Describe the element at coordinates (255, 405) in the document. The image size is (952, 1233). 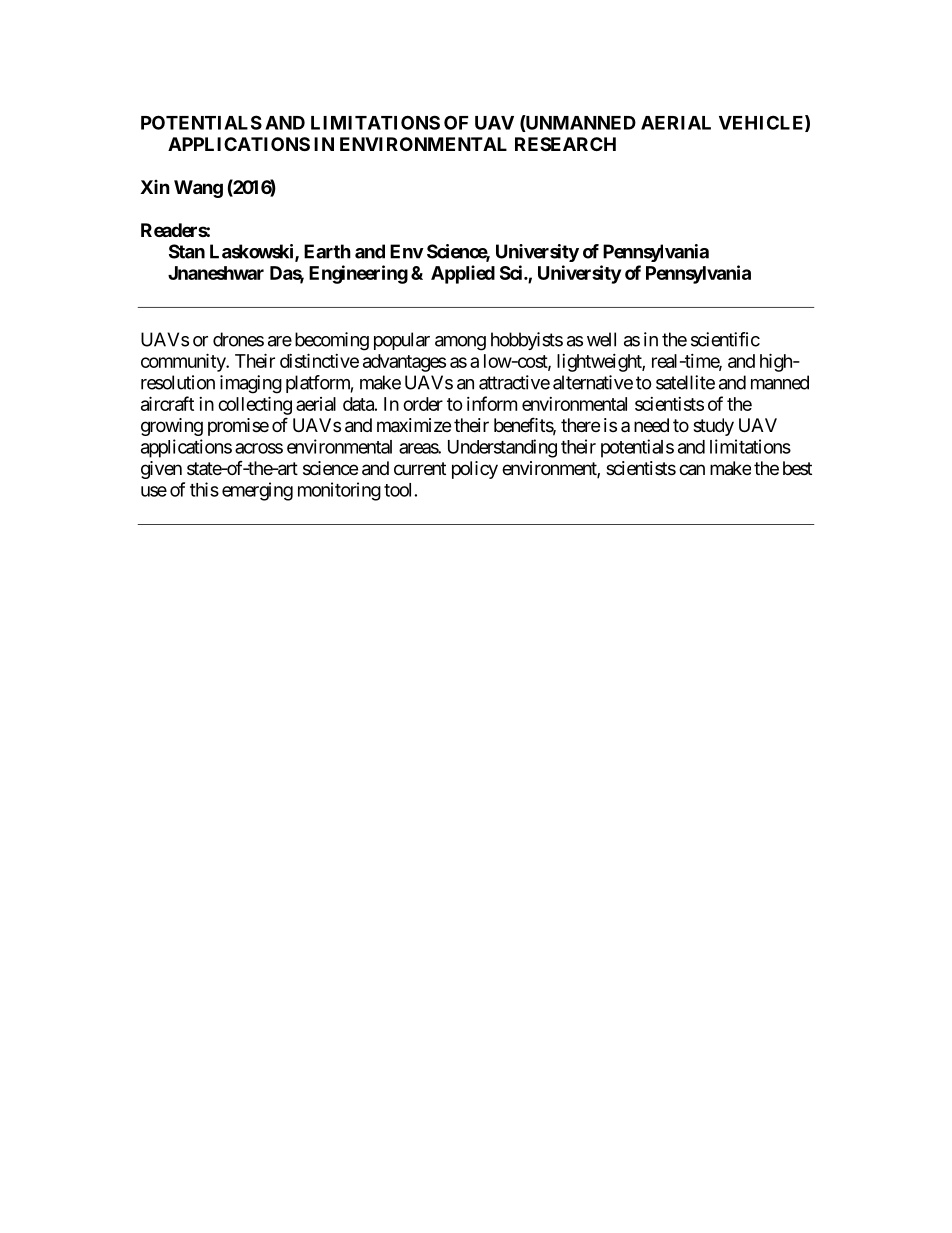
I see `collecting` at that location.
